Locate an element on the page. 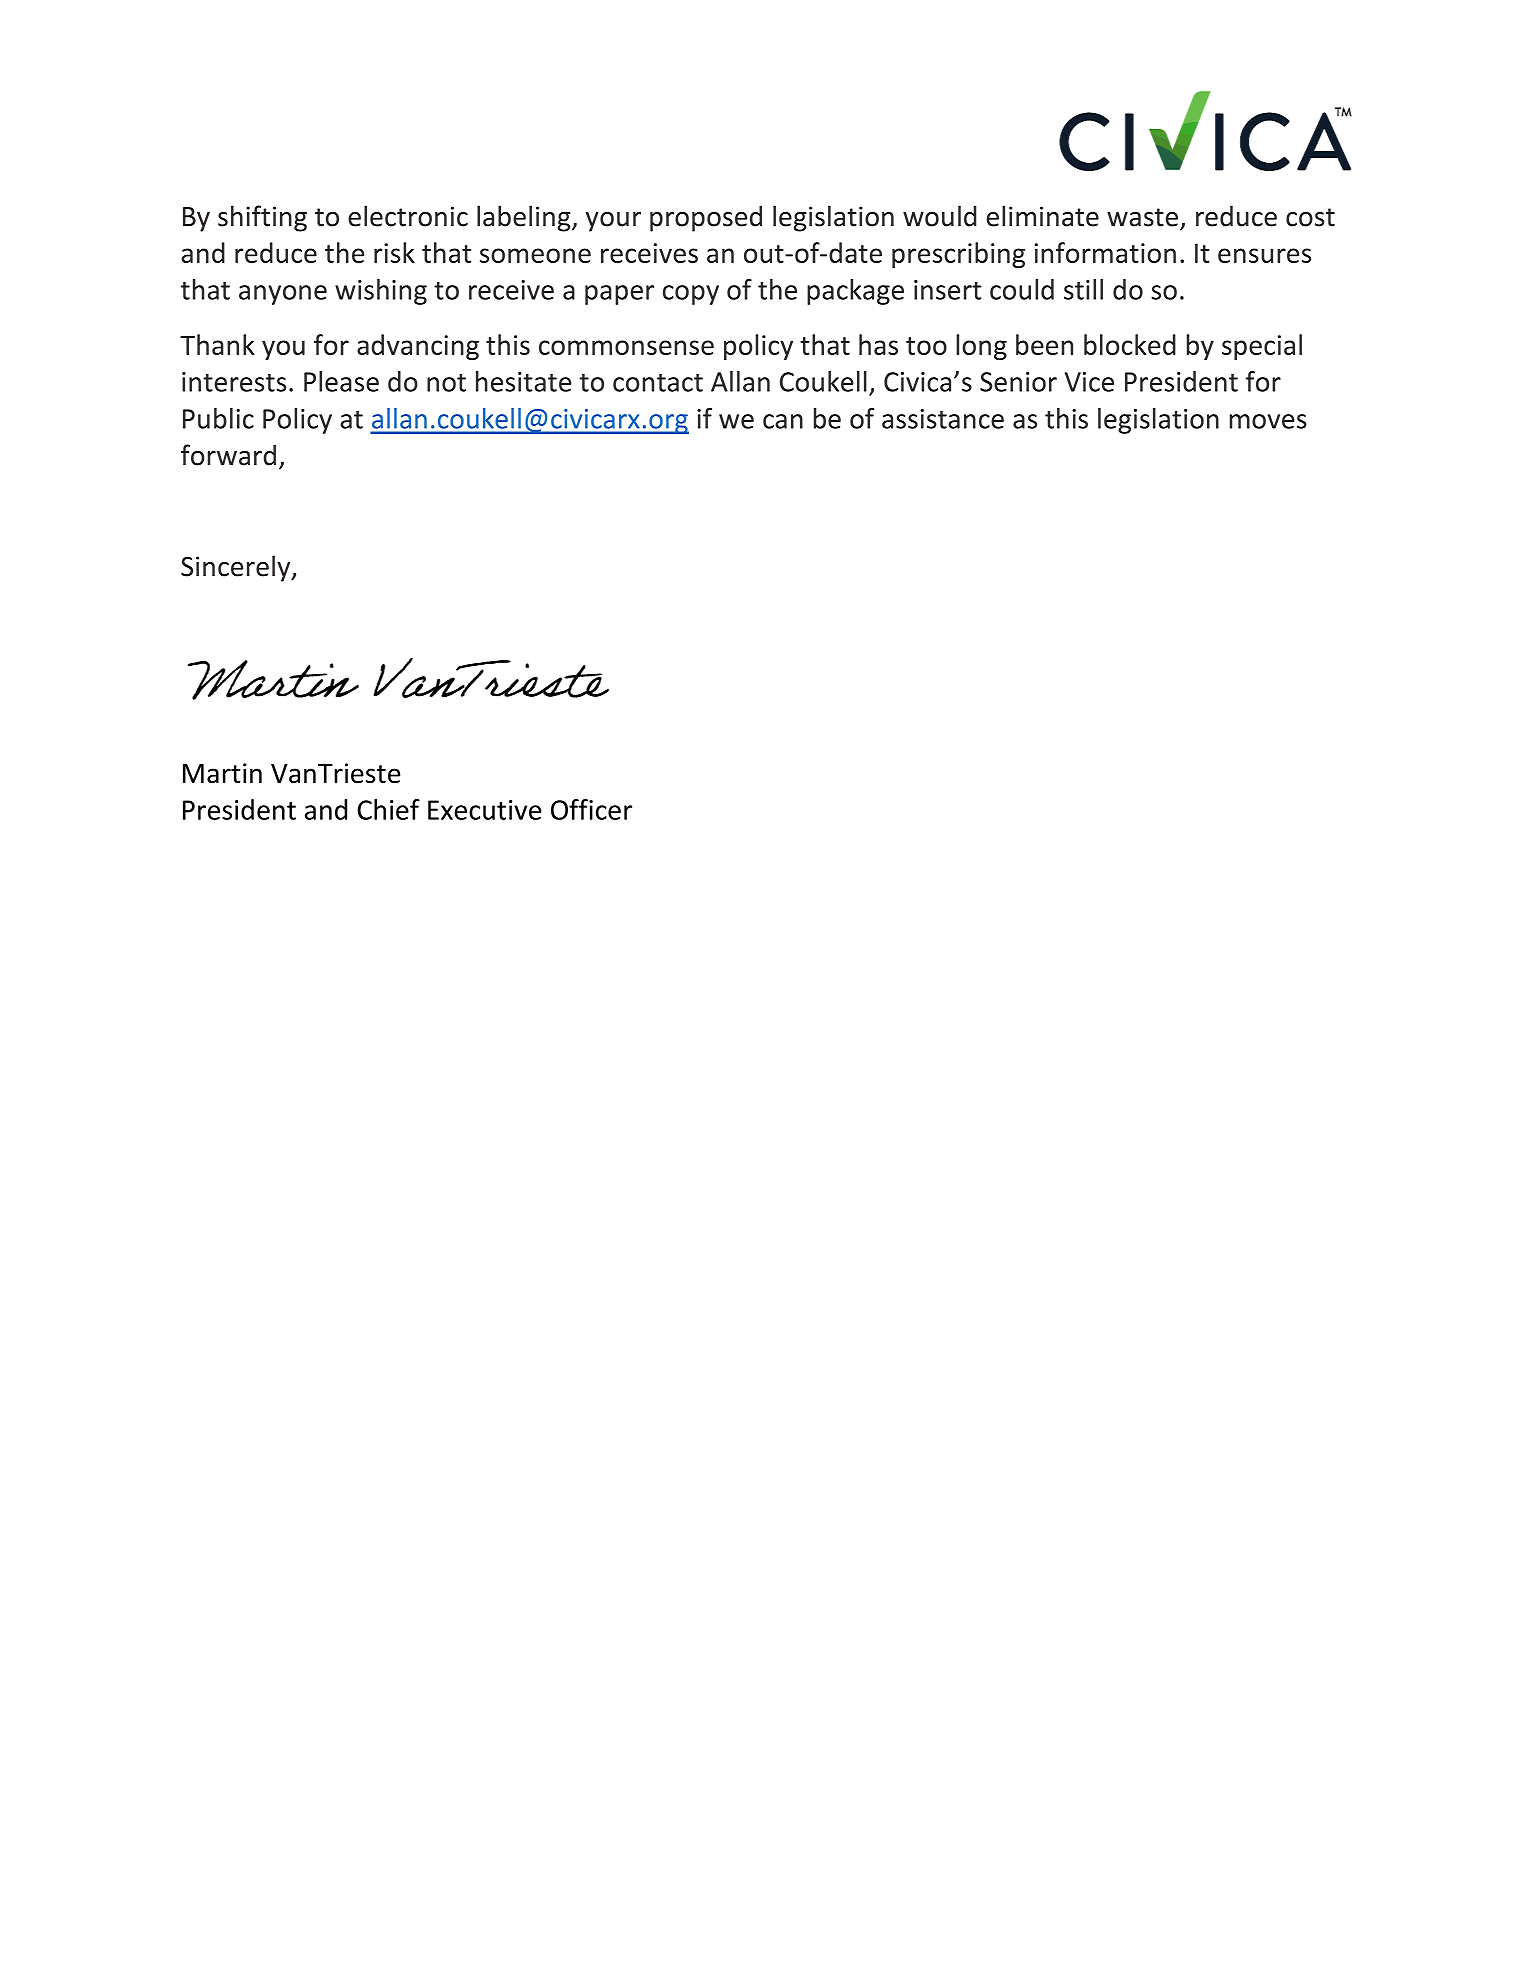 This page has width=1533, height=1984. risk is located at coordinates (394, 252).
